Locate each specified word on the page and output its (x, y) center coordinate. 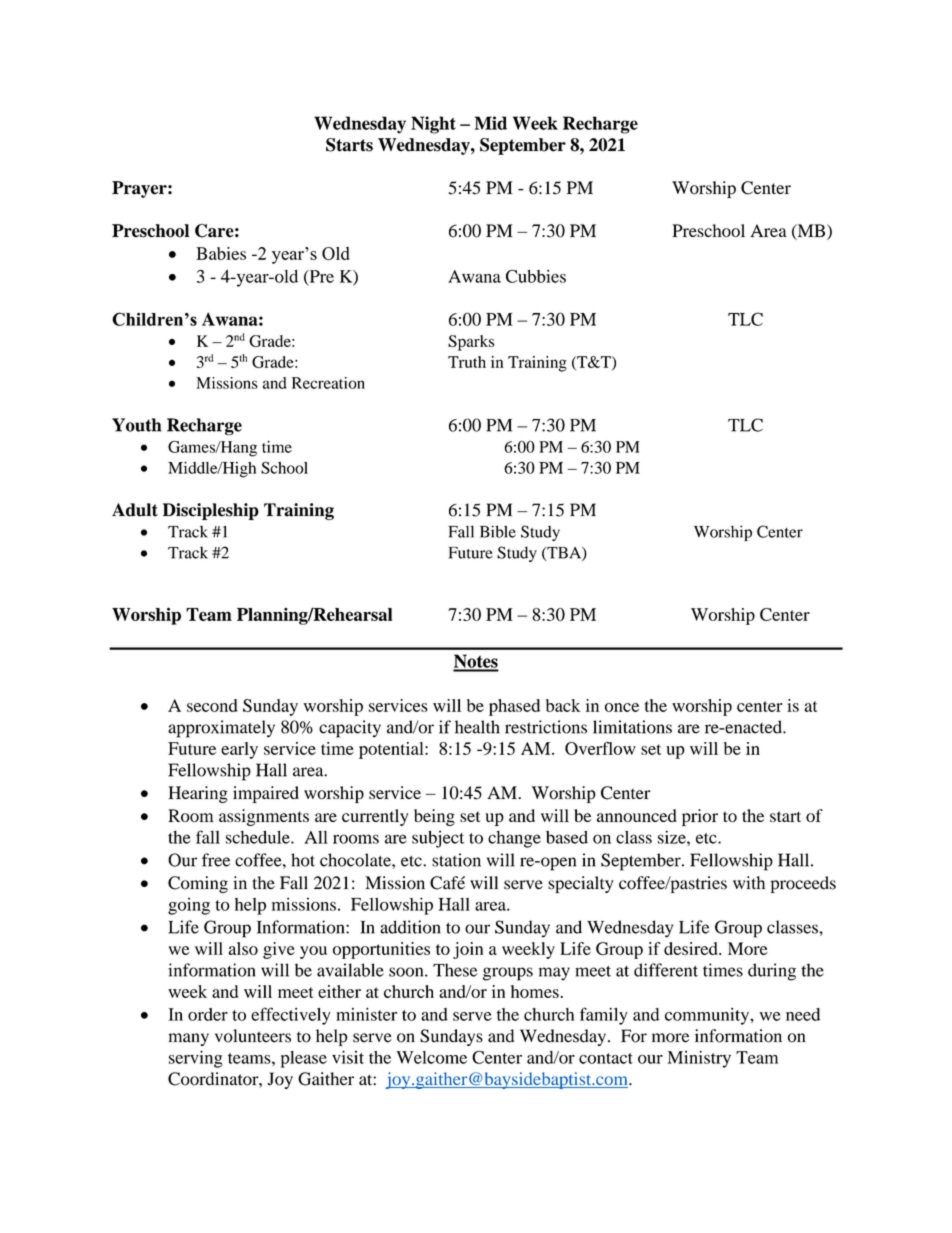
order (208, 1014)
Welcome (431, 1057)
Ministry (699, 1059)
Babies (221, 253)
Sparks (471, 343)
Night (433, 125)
